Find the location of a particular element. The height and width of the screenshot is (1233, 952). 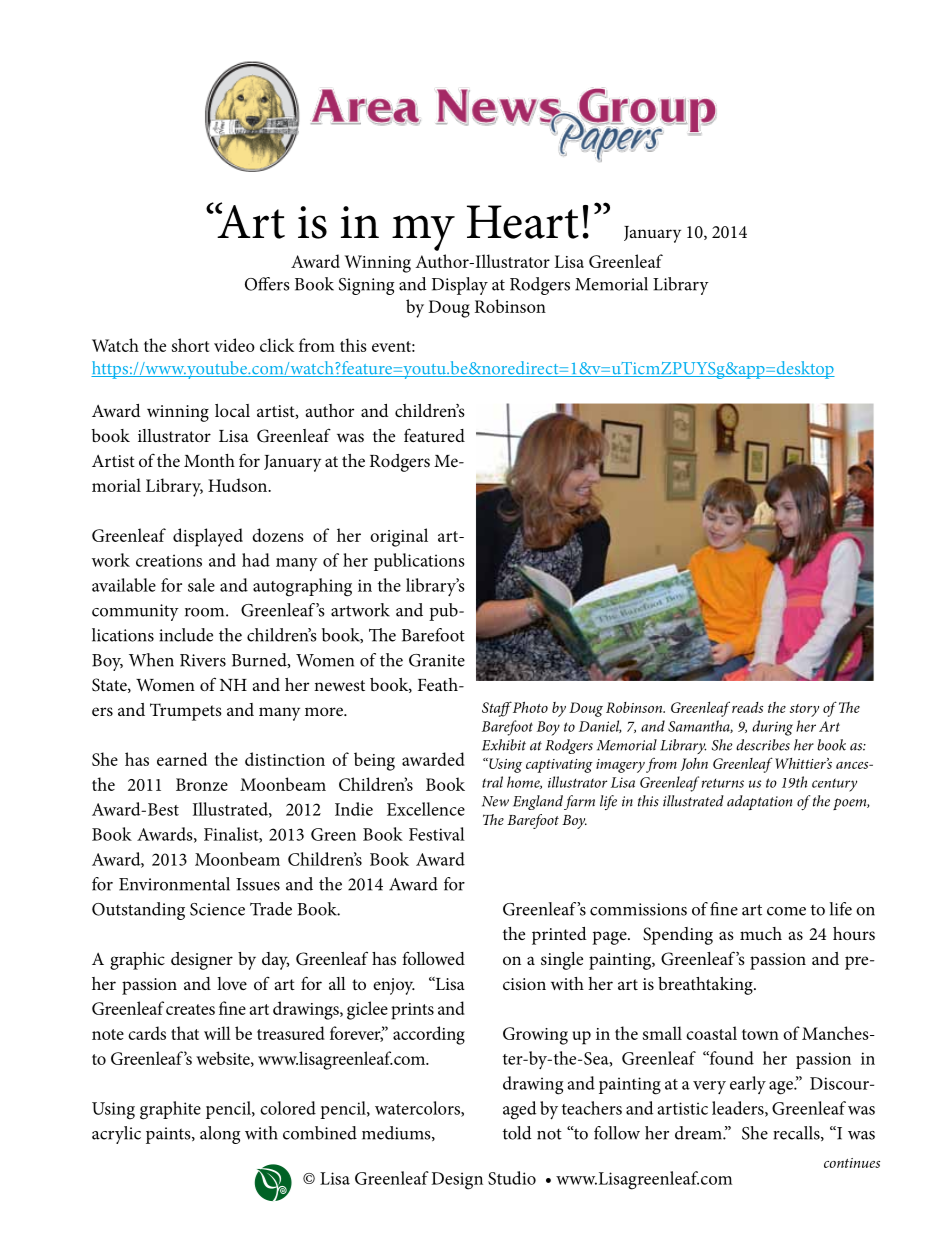

Science is located at coordinates (217, 909).
